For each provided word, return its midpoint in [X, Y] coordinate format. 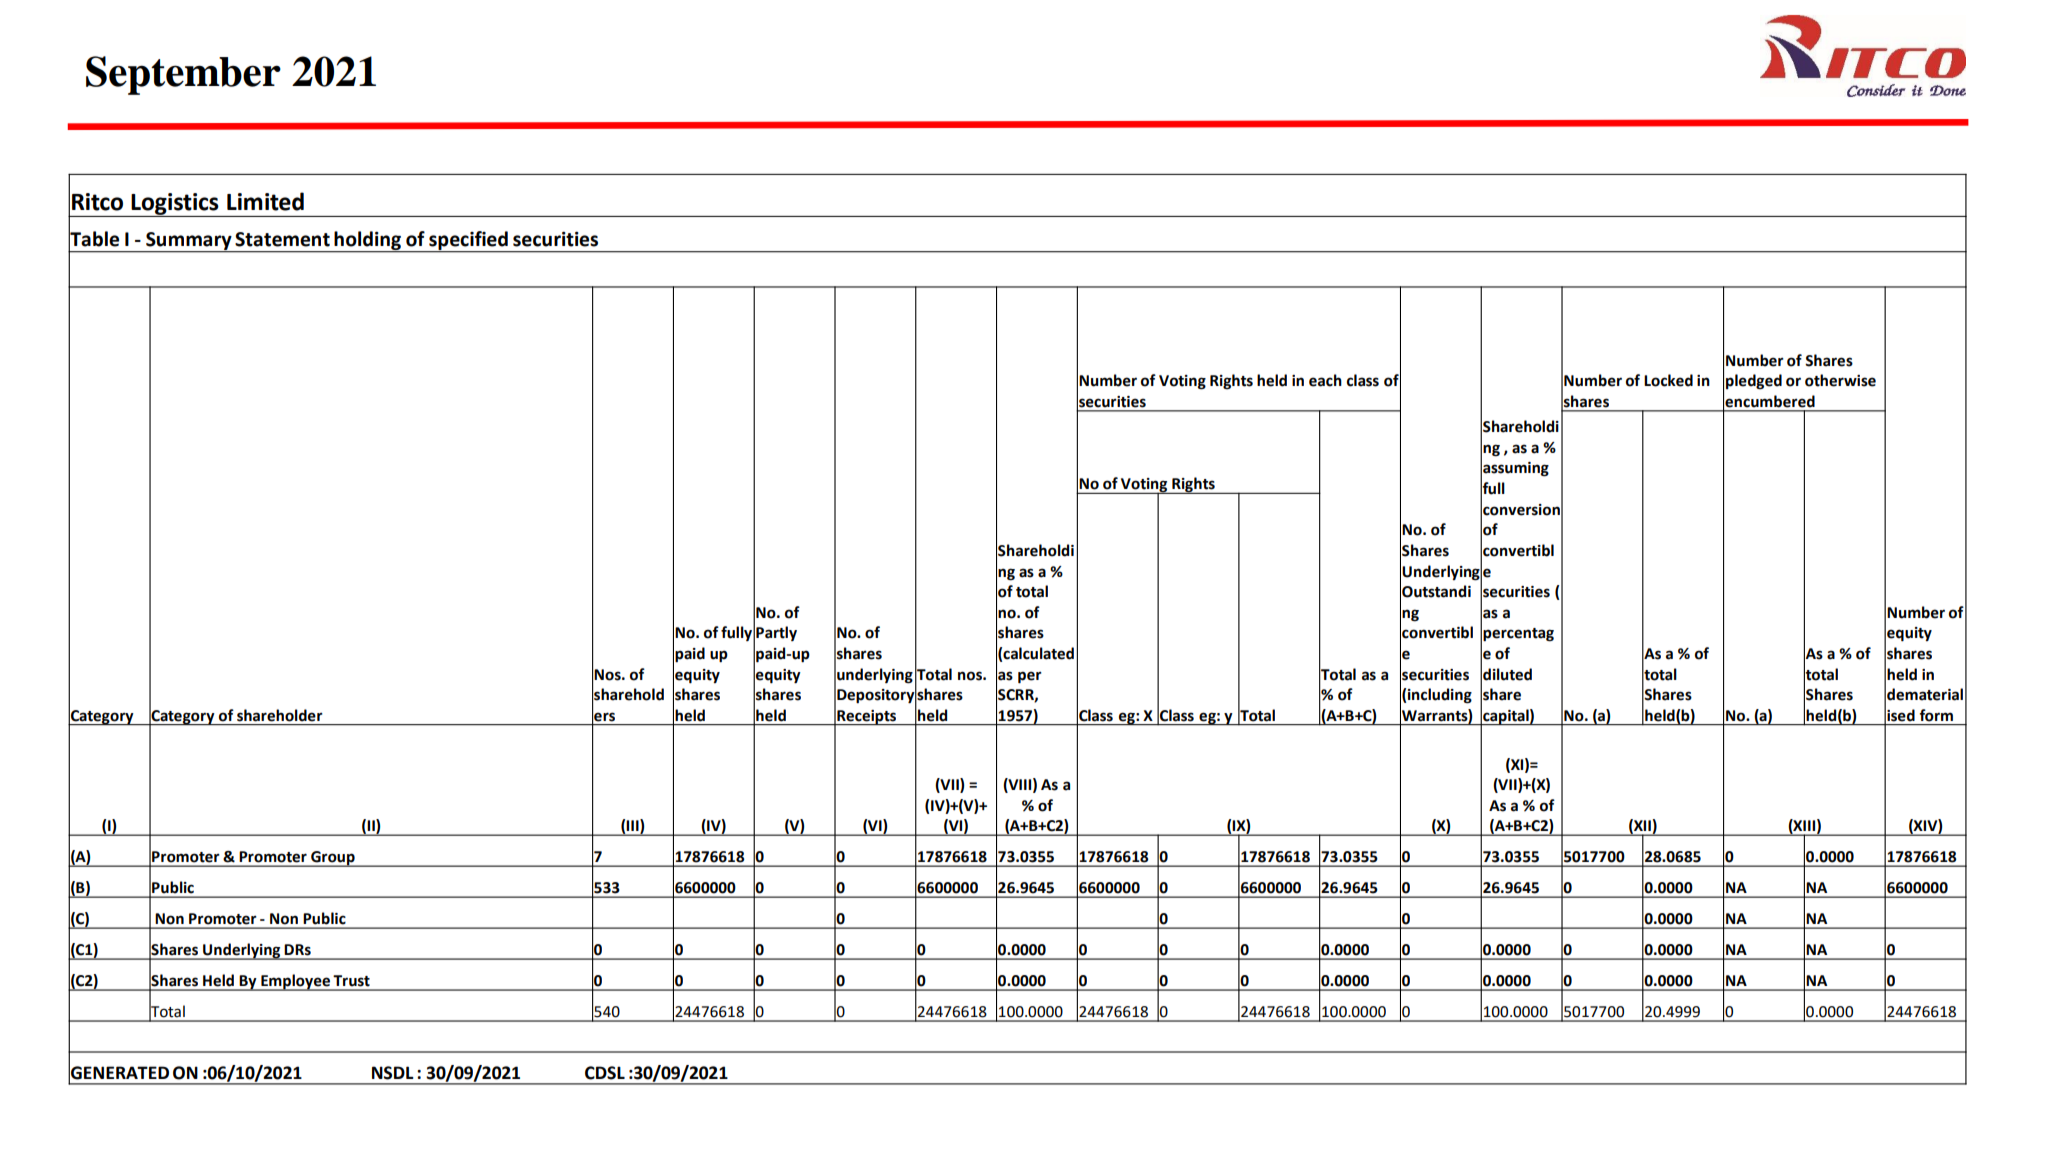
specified [468, 241]
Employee [295, 982]
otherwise [1840, 380]
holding [368, 241]
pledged [1754, 382]
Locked [1668, 380]
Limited [265, 201]
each [1325, 380]
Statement [282, 239]
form [1936, 715]
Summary [189, 242]
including [1440, 696]
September [183, 75]
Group [333, 859]
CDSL [605, 1073]
